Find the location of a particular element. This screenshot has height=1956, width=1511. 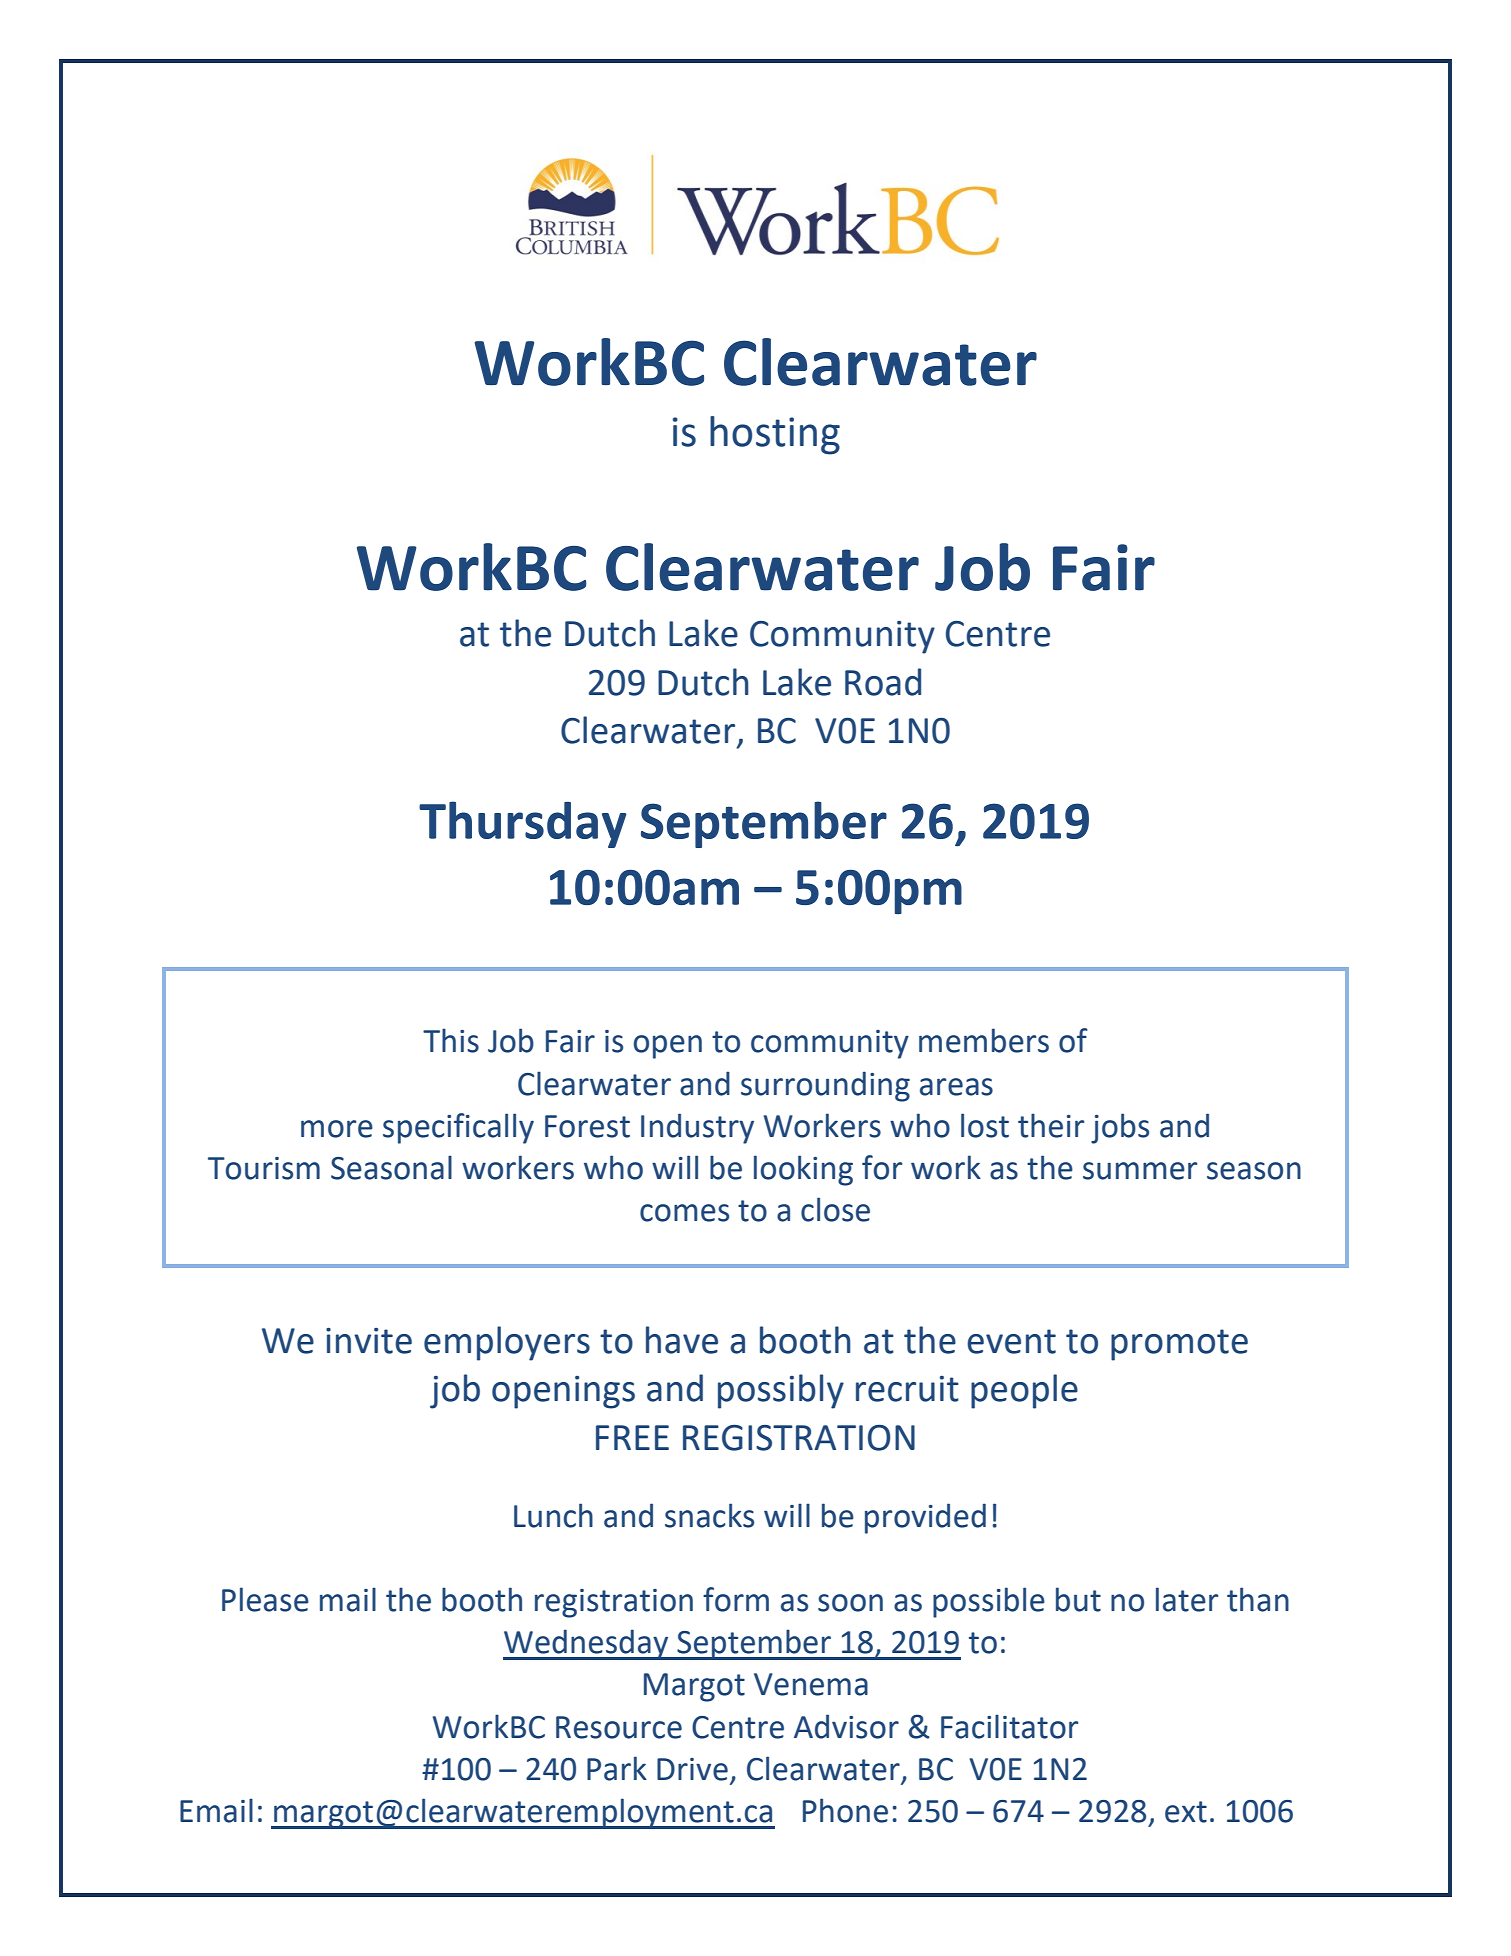

promote is located at coordinates (1179, 1345).
